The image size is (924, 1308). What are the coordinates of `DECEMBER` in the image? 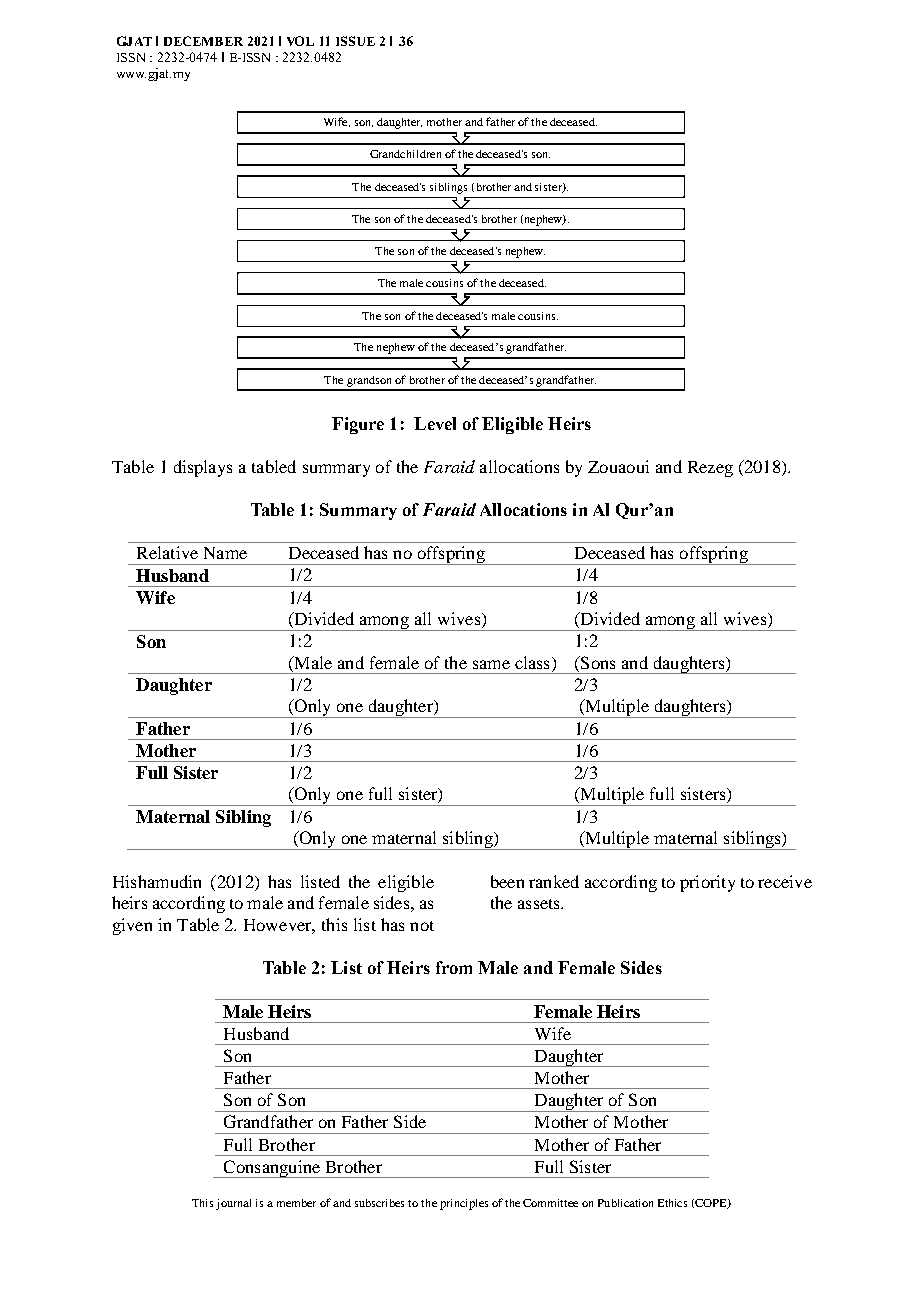 It's located at (203, 41).
